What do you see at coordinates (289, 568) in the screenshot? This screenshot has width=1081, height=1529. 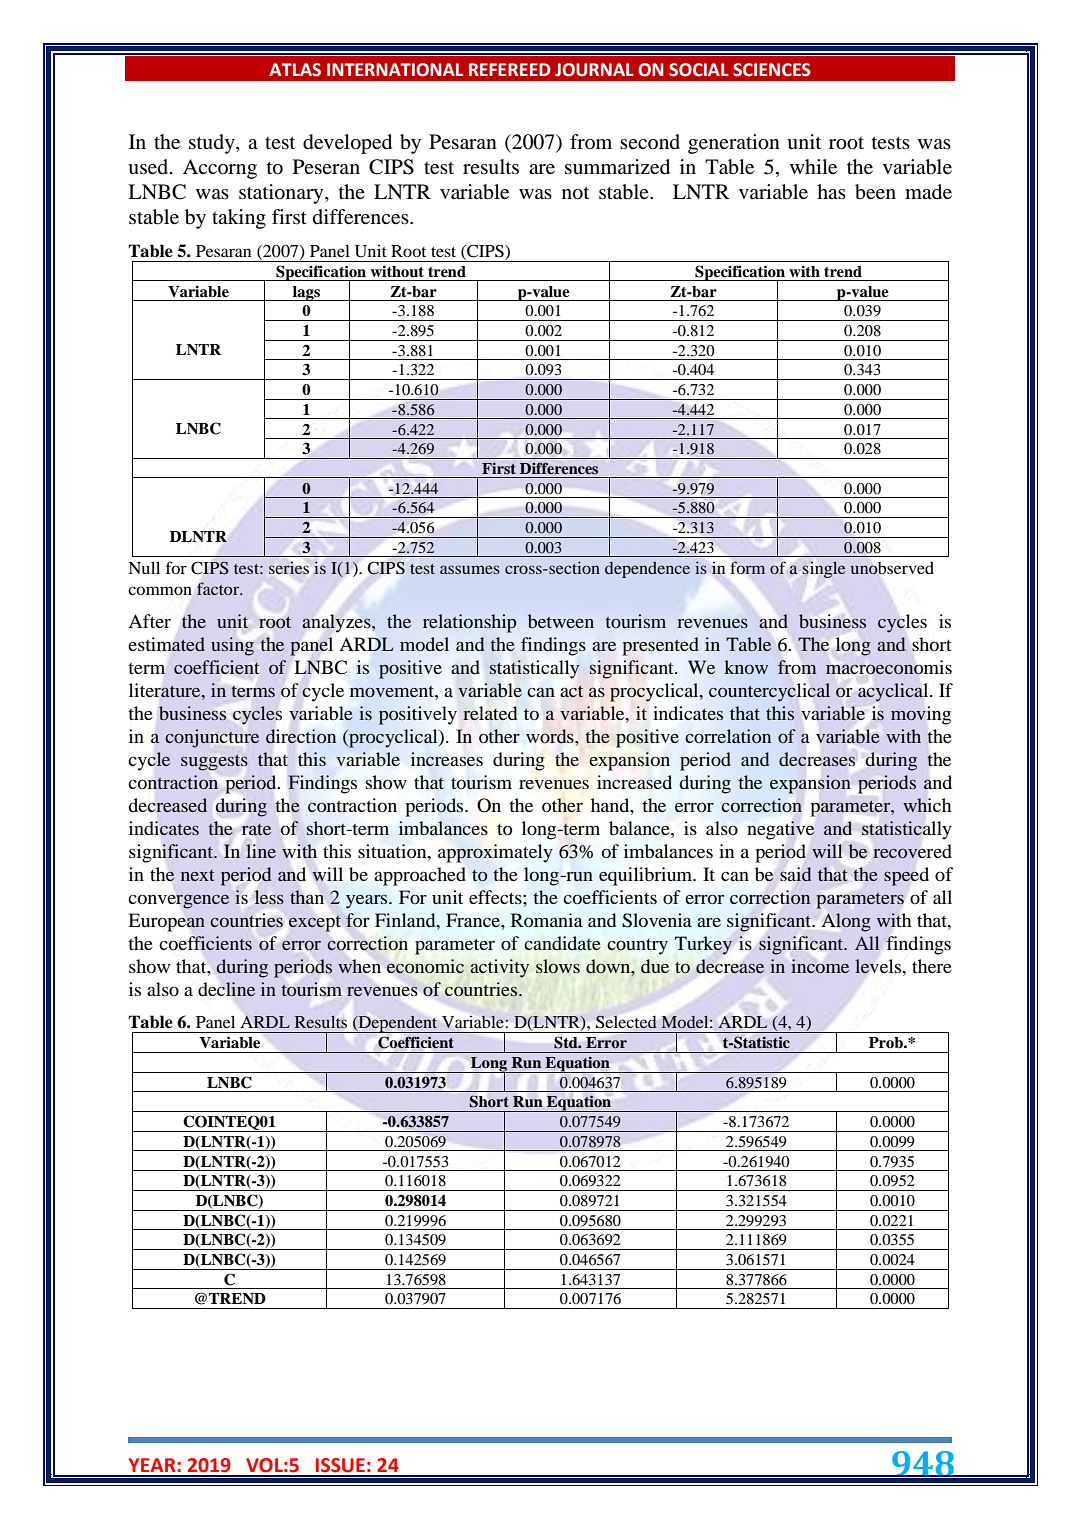 I see `series` at bounding box center [289, 568].
